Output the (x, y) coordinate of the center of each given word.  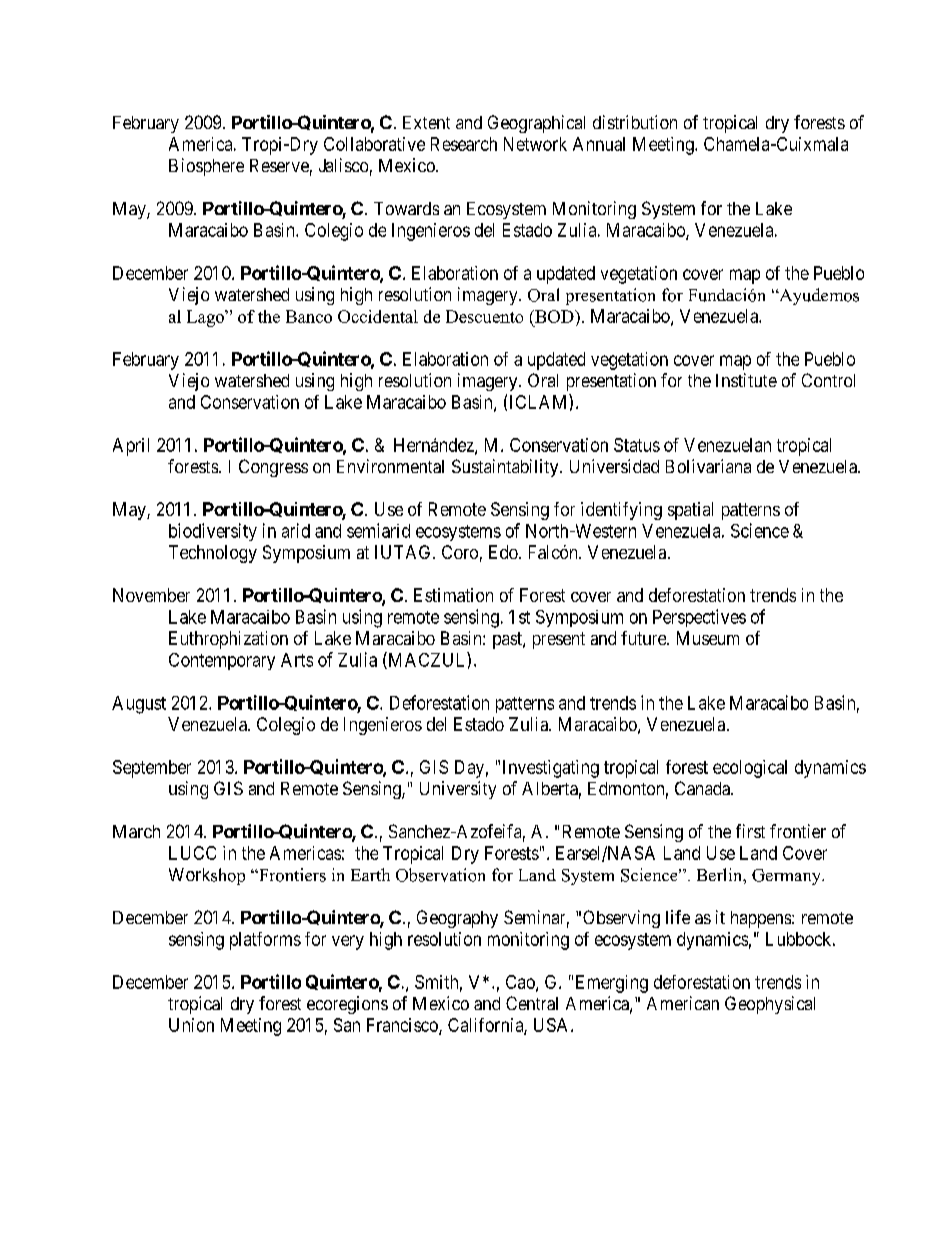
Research (464, 144)
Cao (521, 983)
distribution (635, 122)
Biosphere (206, 167)
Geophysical (770, 1005)
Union (191, 1025)
